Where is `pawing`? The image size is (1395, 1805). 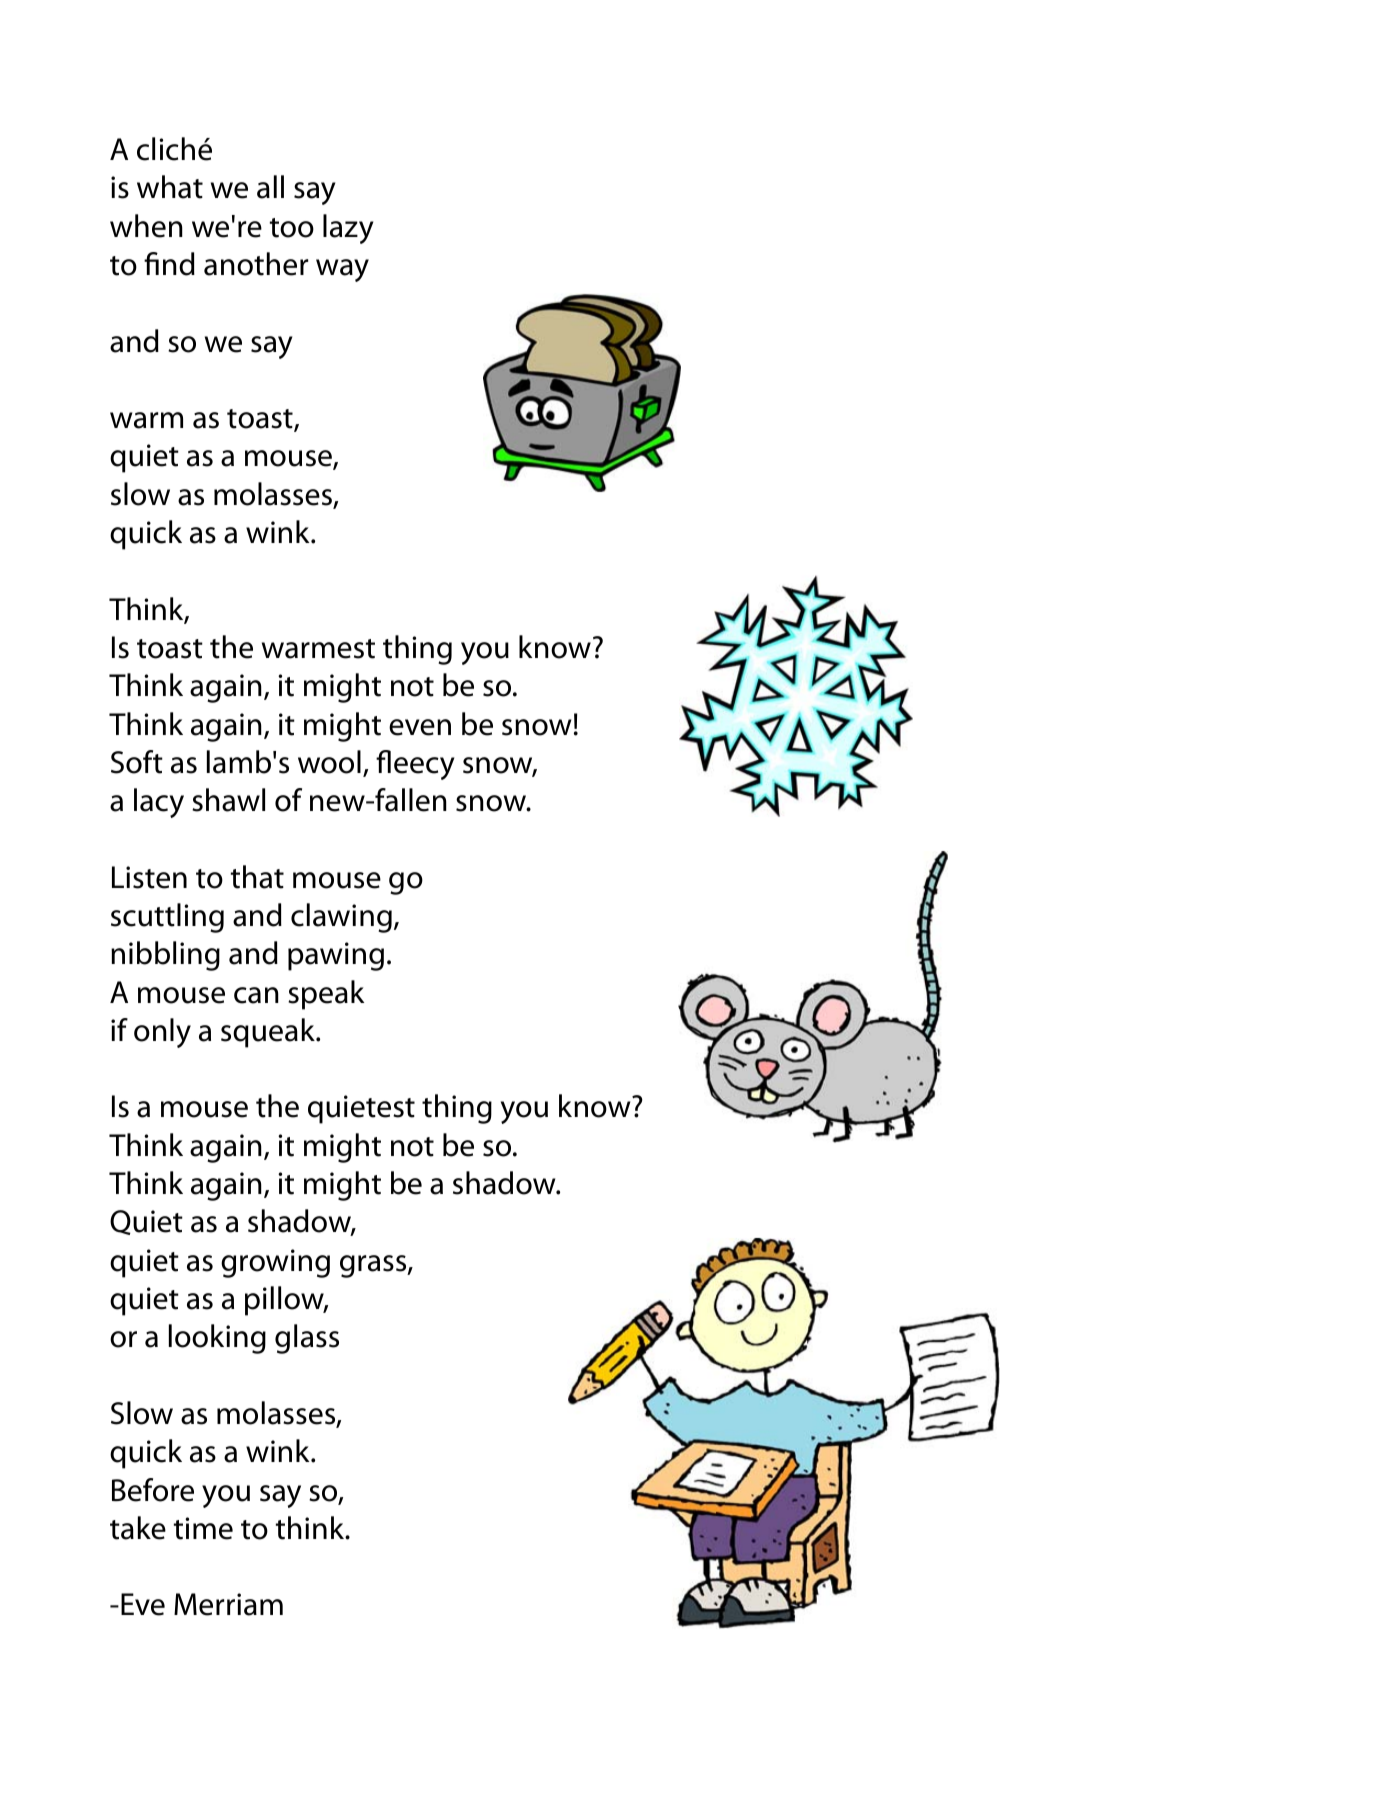 pawing is located at coordinates (336, 956).
